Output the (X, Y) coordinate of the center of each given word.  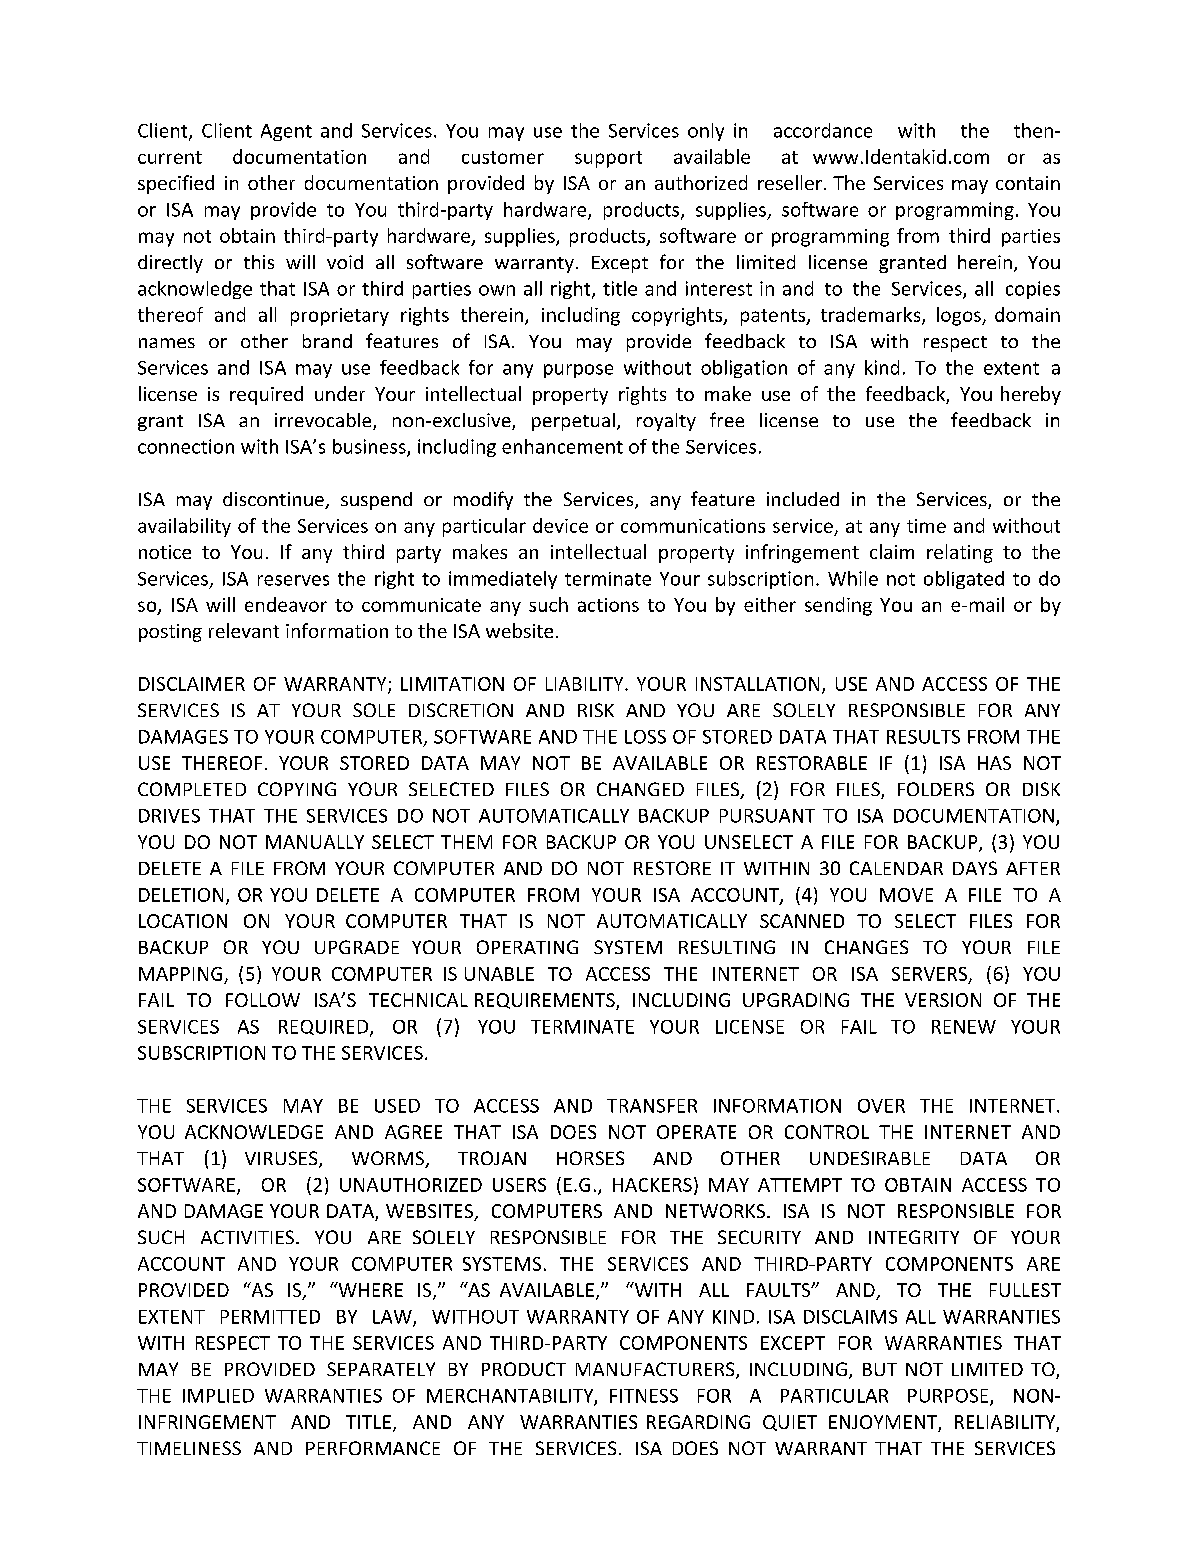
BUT (880, 1369)
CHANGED (640, 789)
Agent (286, 132)
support (608, 159)
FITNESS (644, 1396)
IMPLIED (218, 1396)
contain (1028, 183)
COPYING (297, 789)
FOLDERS (936, 789)
